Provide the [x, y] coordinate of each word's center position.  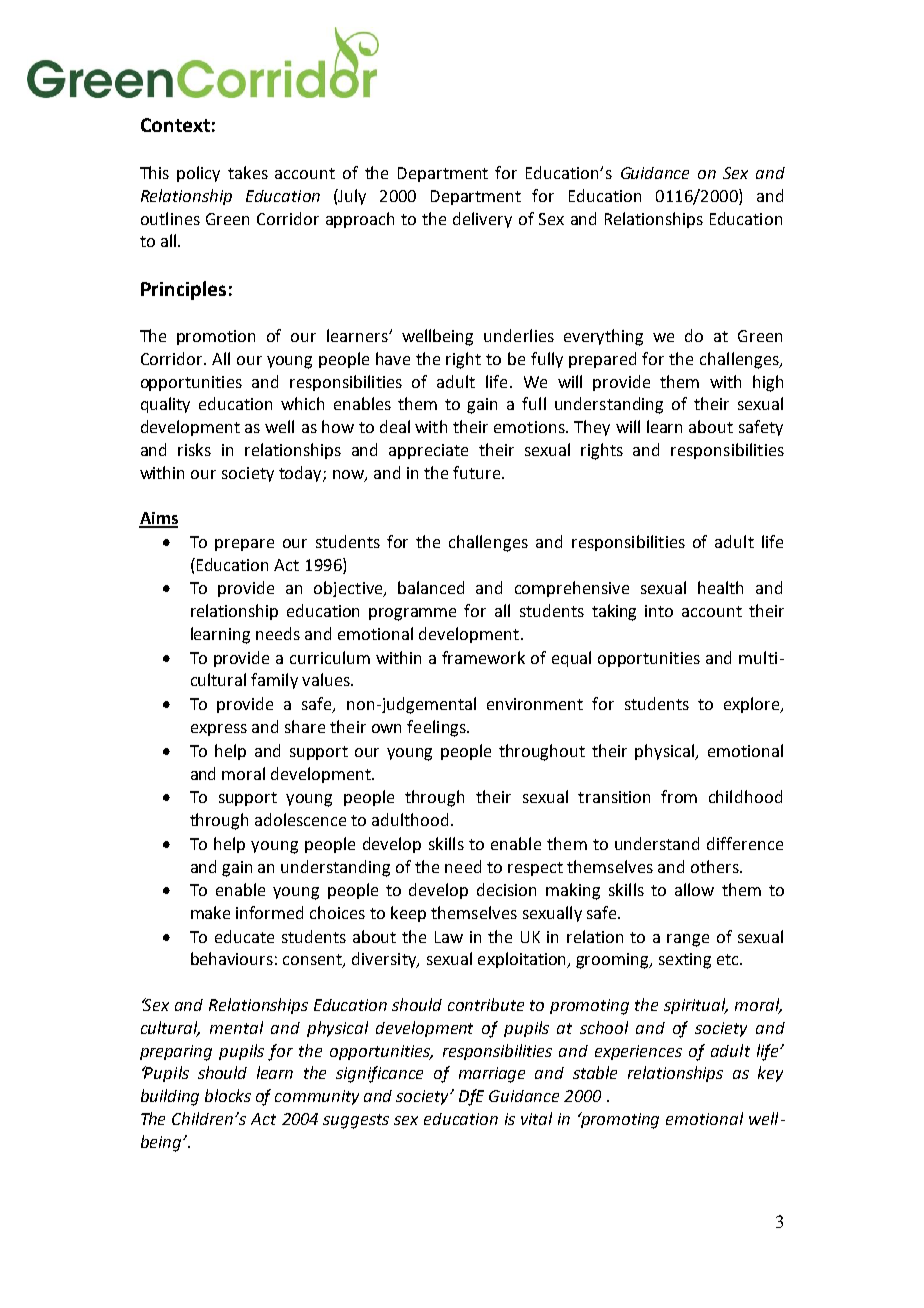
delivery [482, 220]
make [210, 912]
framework [483, 657]
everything [603, 337]
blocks [228, 1095]
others [716, 866]
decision [506, 889]
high [768, 383]
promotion [216, 337]
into [659, 611]
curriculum [330, 657]
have [393, 358]
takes [248, 172]
